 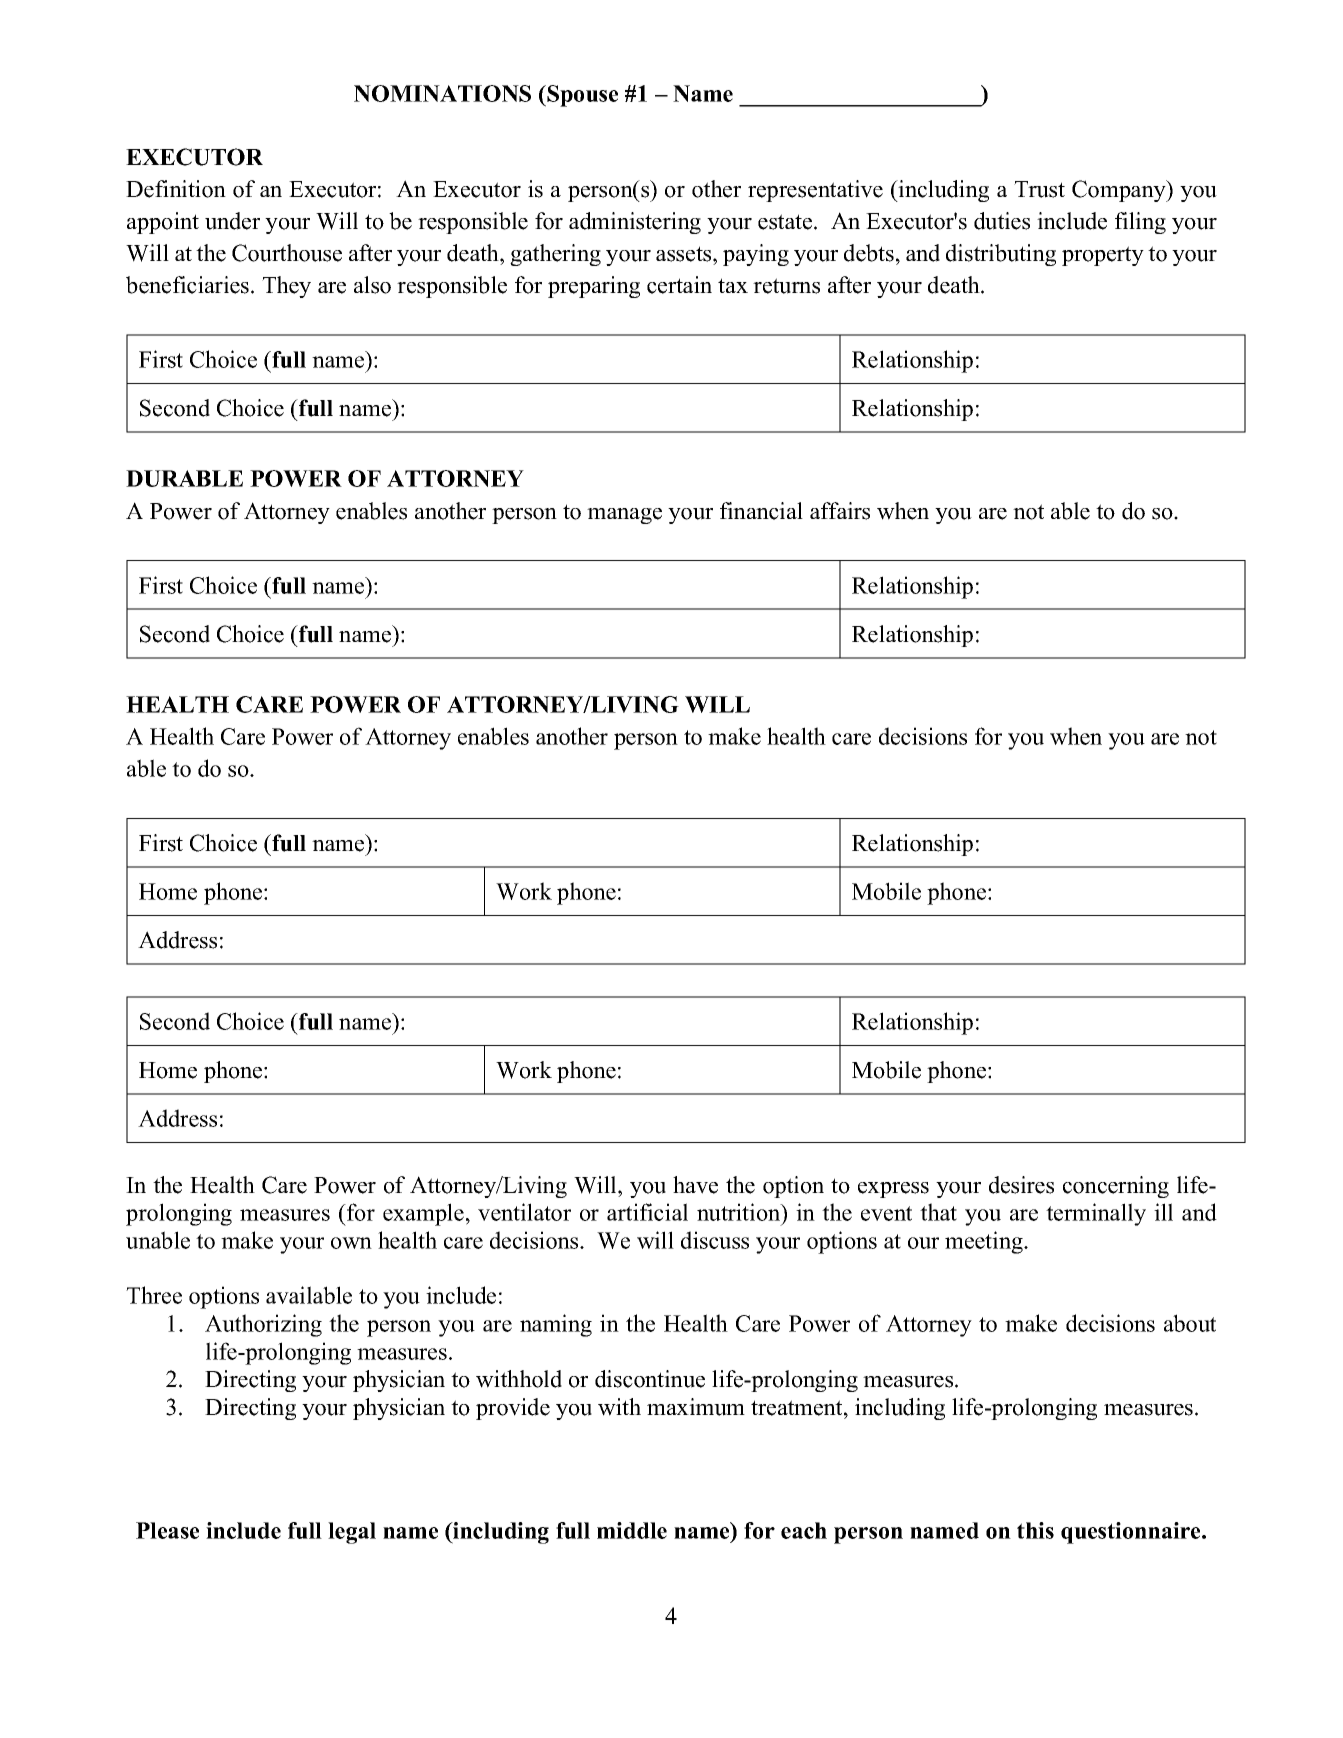 What do you see at coordinates (840, 511) in the screenshot?
I see `affairs` at bounding box center [840, 511].
